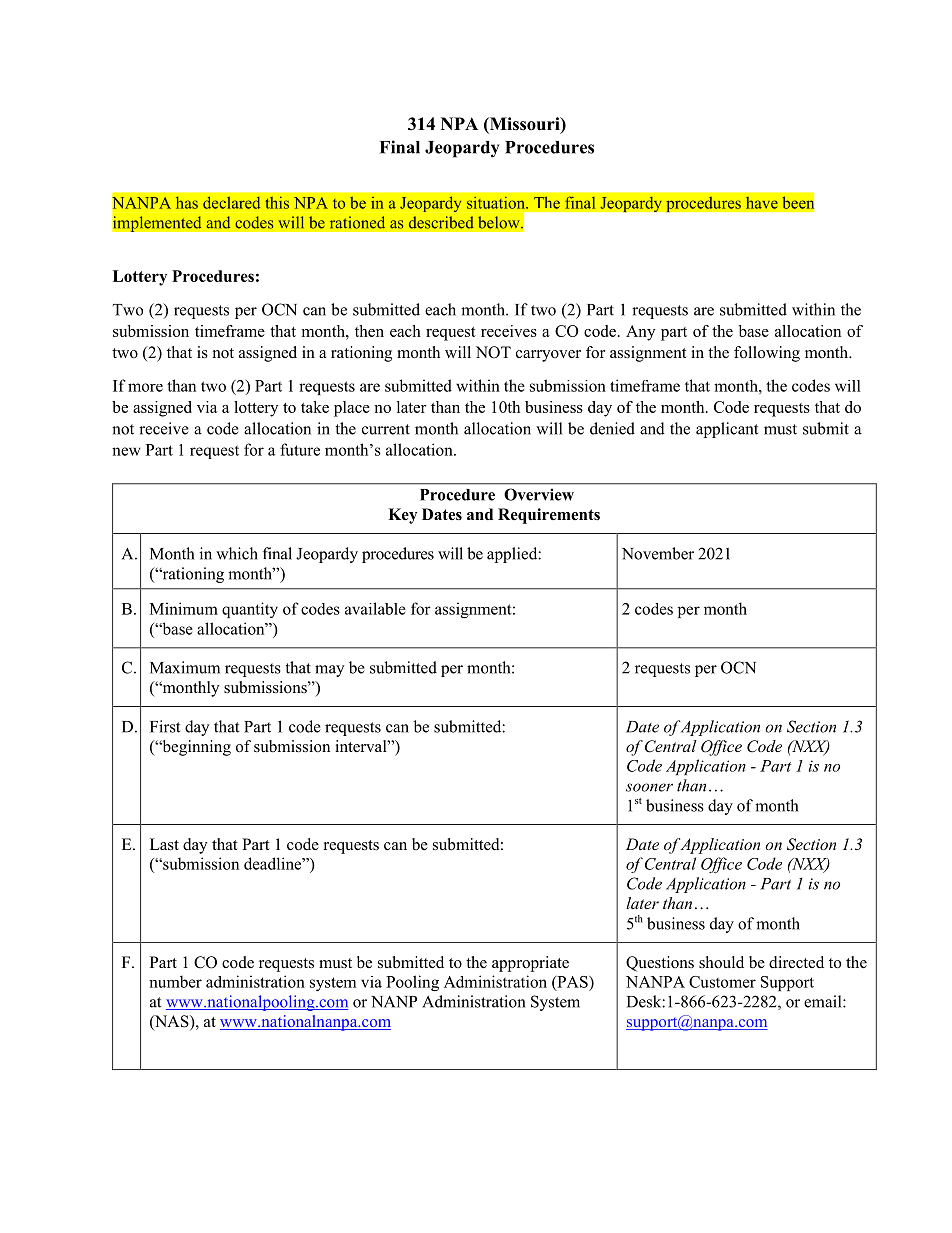 This screenshot has height=1233, width=952. Describe the element at coordinates (231, 202) in the screenshot. I see `declared` at that location.
